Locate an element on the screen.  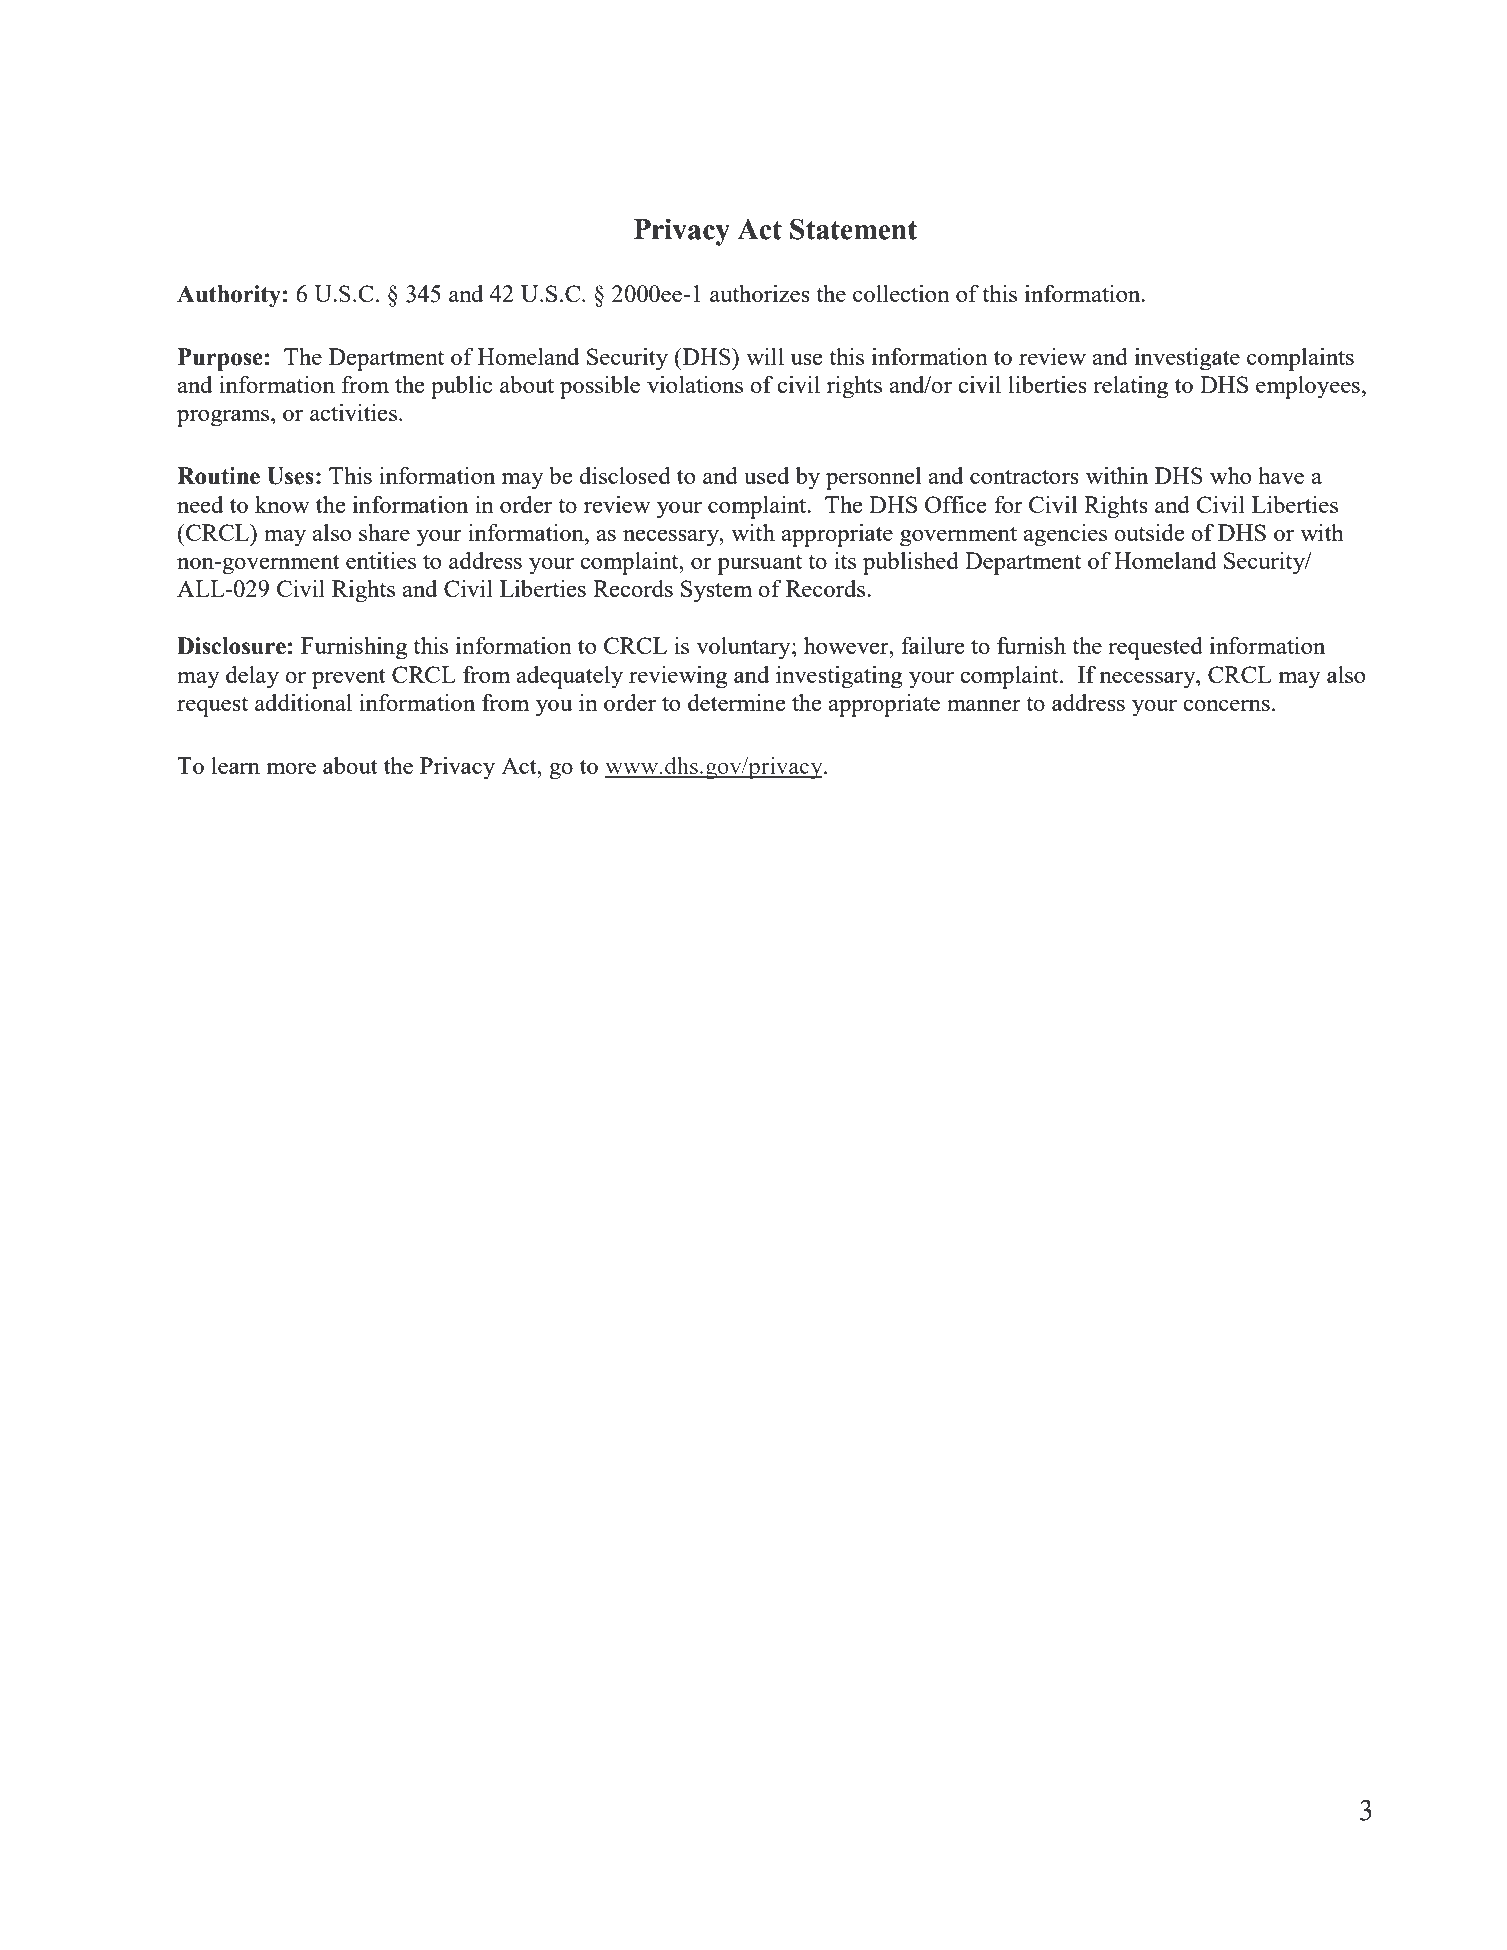
investigate is located at coordinates (1187, 359).
